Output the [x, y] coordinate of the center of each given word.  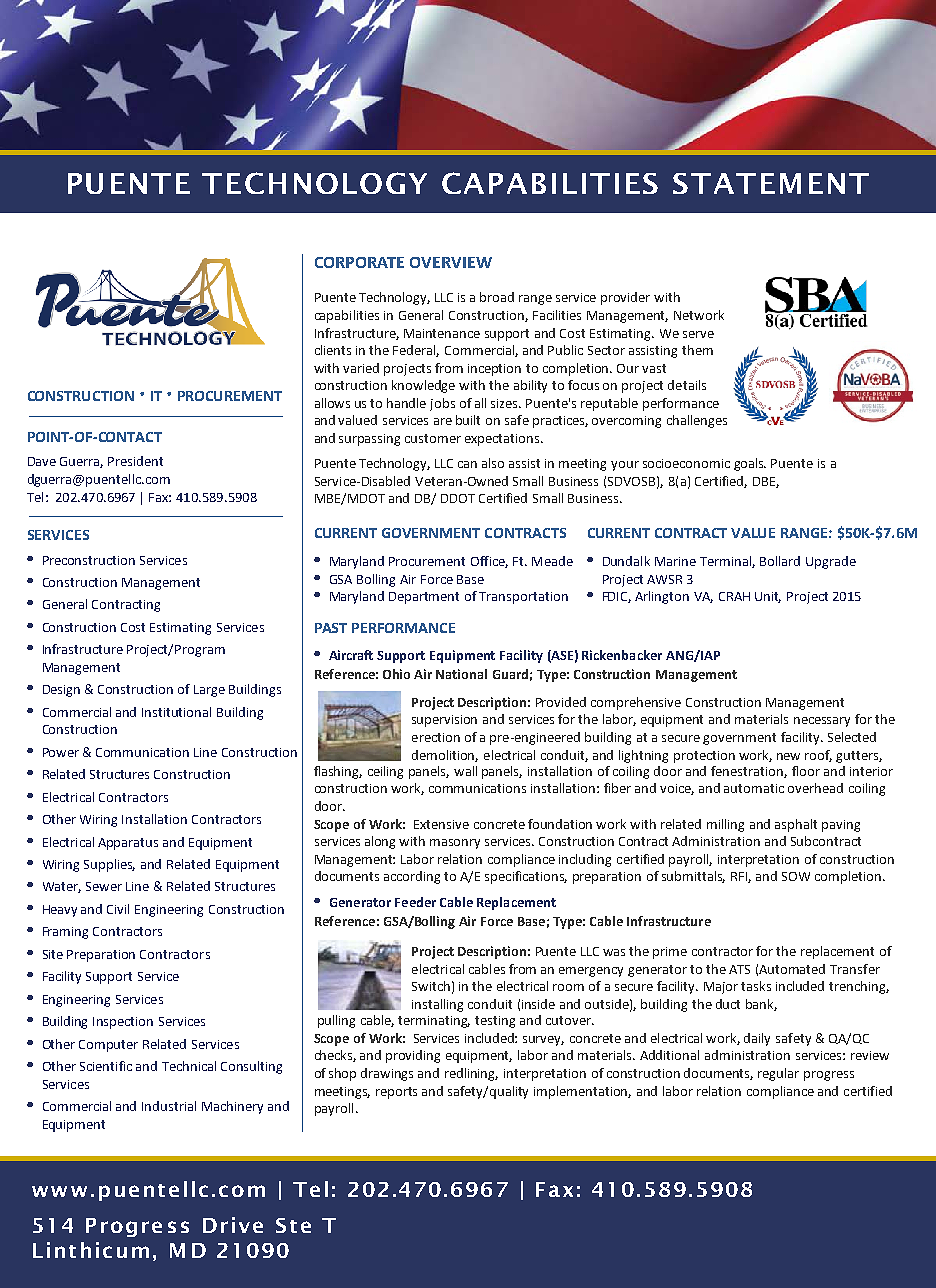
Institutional [176, 712]
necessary [822, 722]
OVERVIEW [451, 262]
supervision [444, 721]
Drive [233, 1225]
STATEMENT [771, 183]
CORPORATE [359, 262]
